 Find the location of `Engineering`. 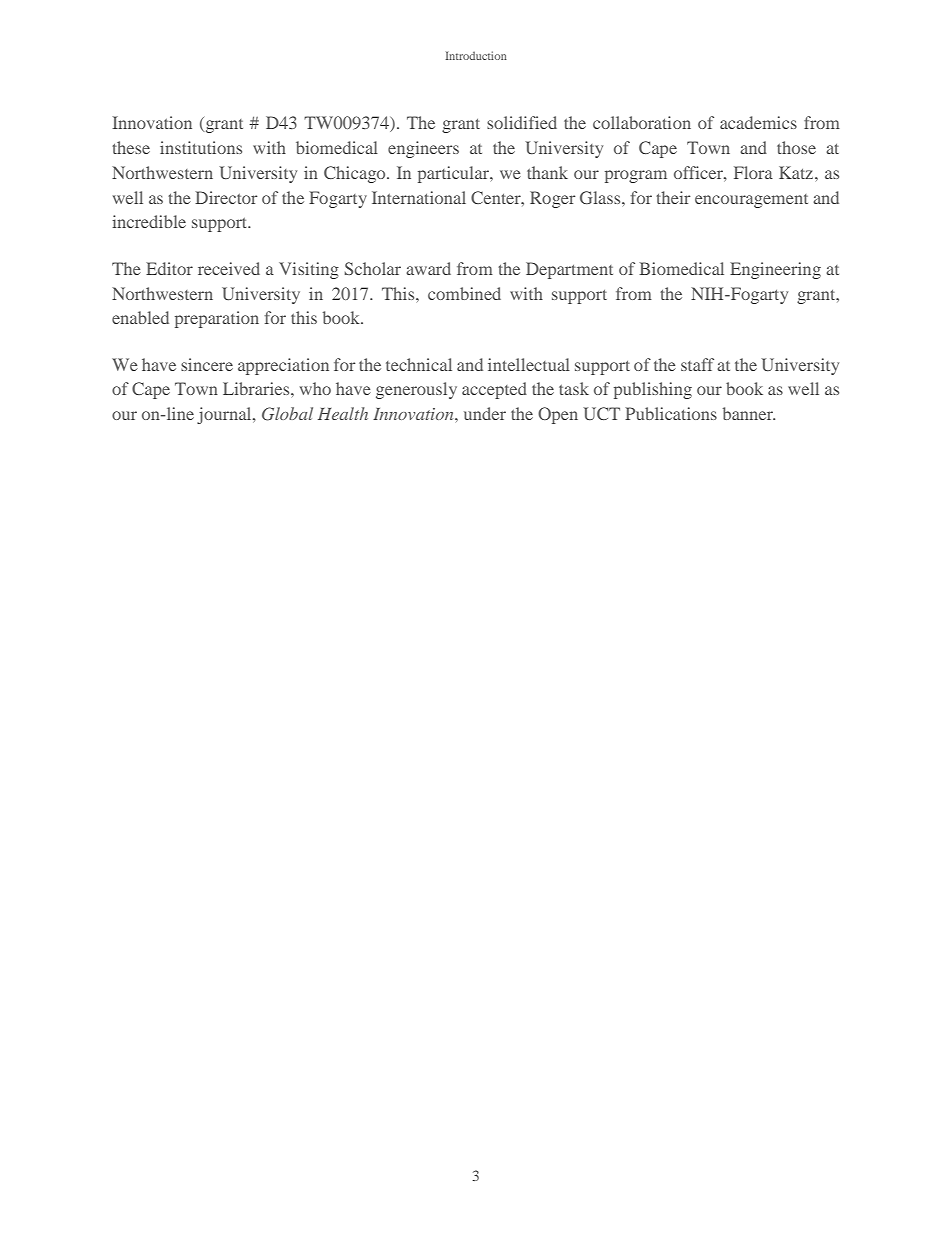

Engineering is located at coordinates (775, 270).
